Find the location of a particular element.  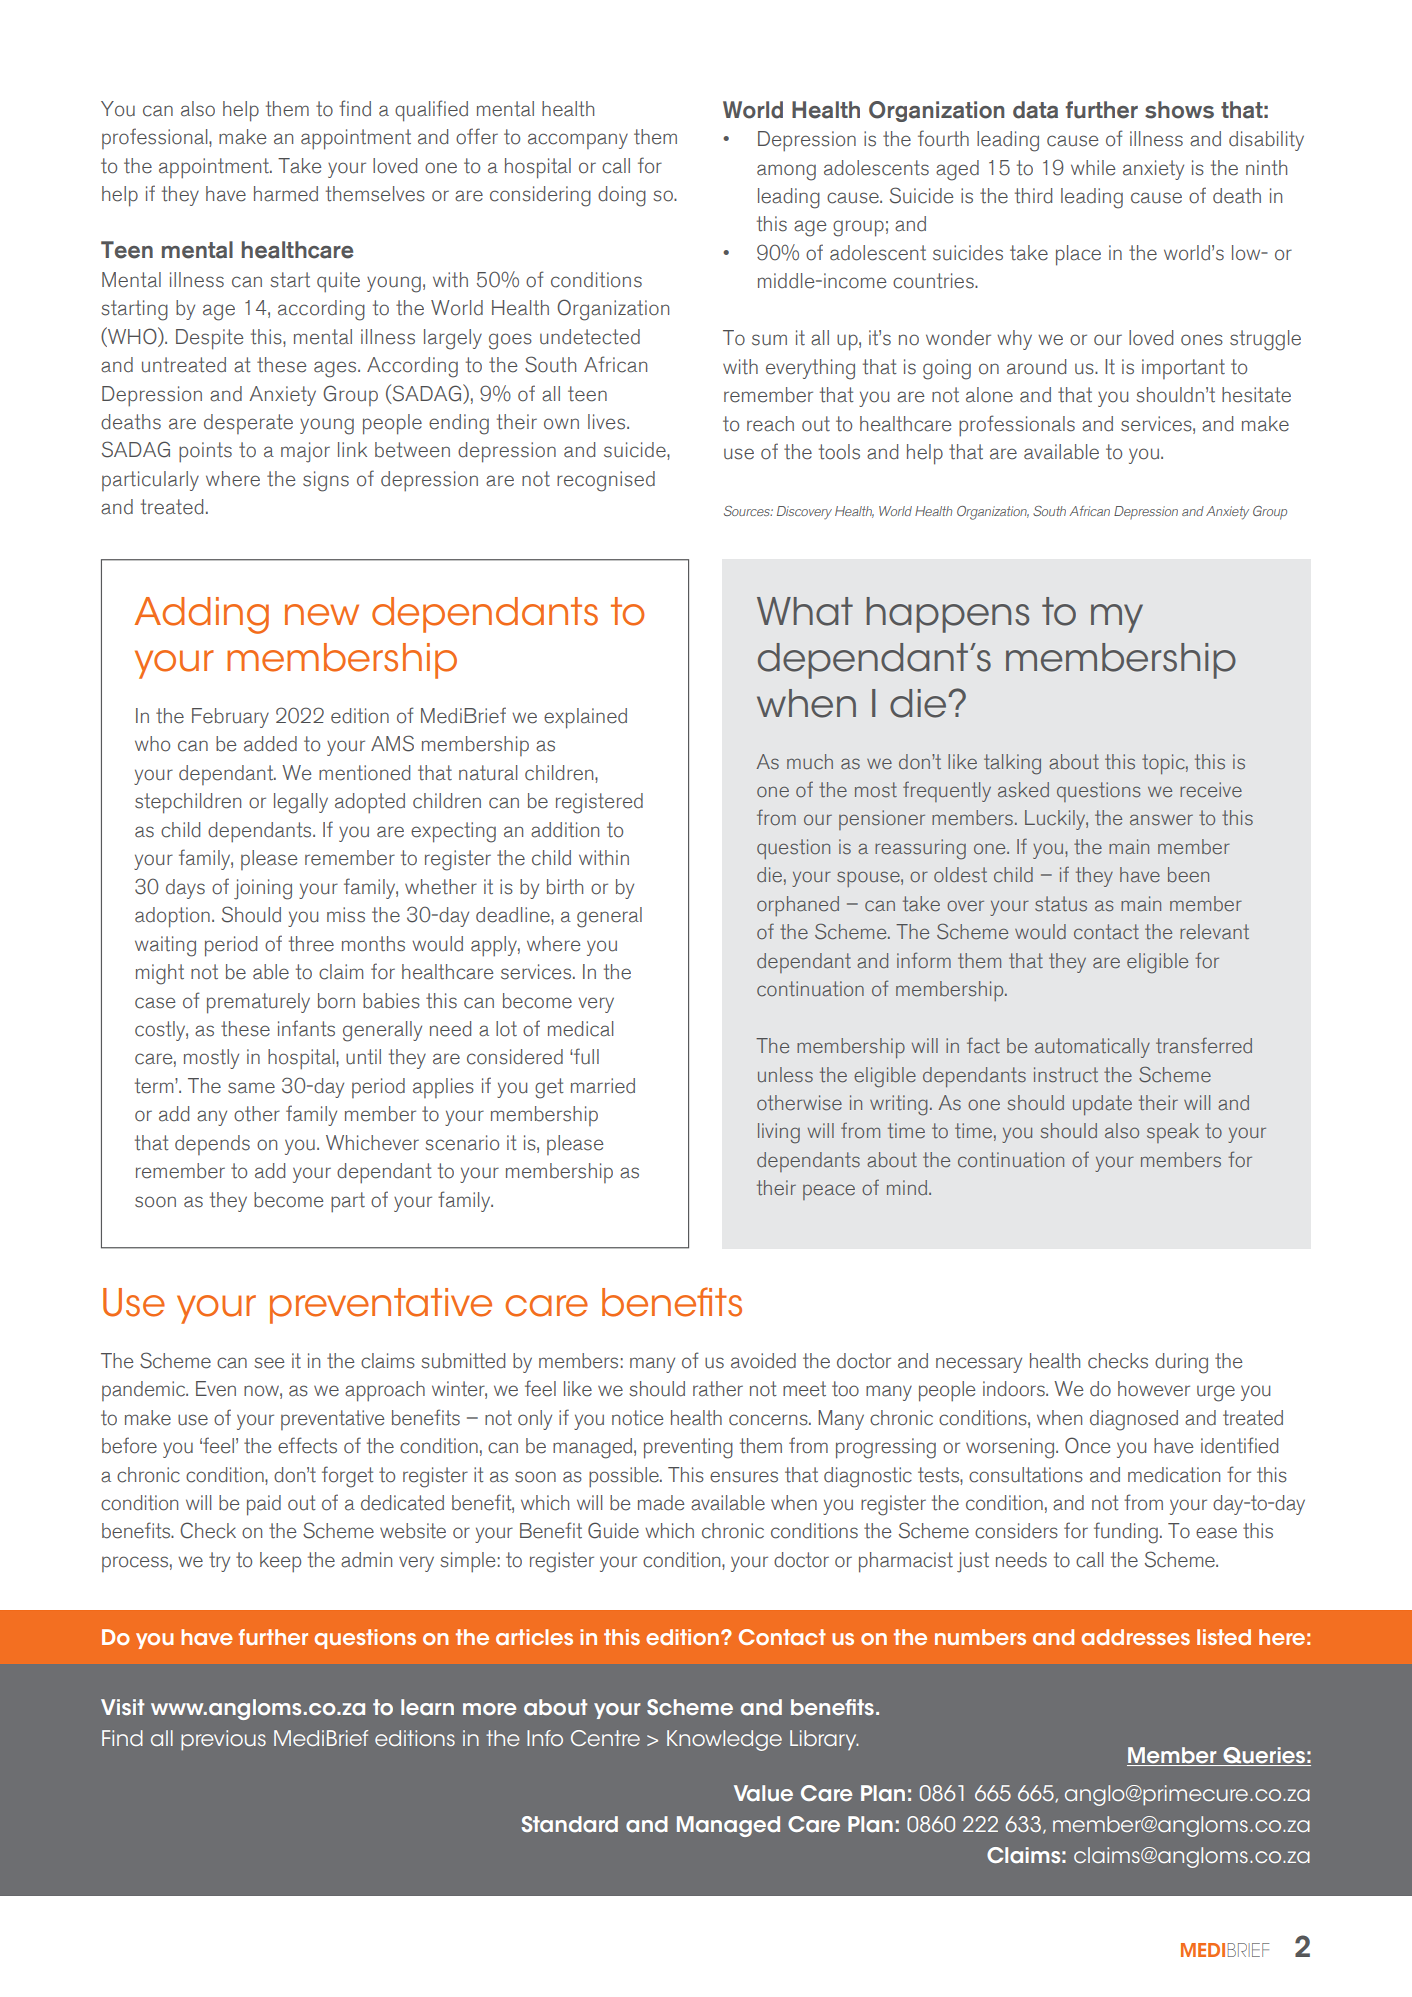

harmed is located at coordinates (286, 194).
